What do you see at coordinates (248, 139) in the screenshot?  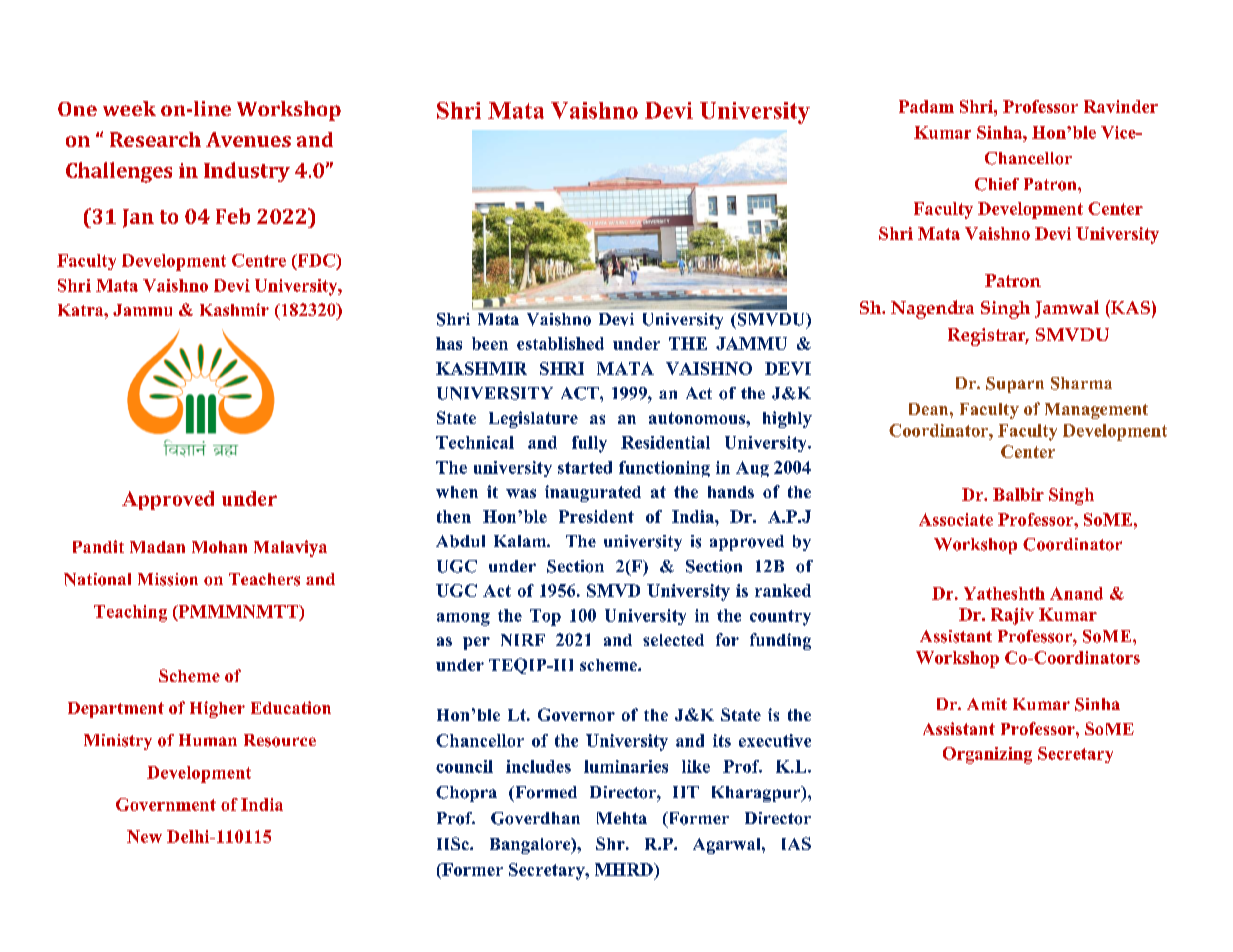 I see `Avenues` at bounding box center [248, 139].
